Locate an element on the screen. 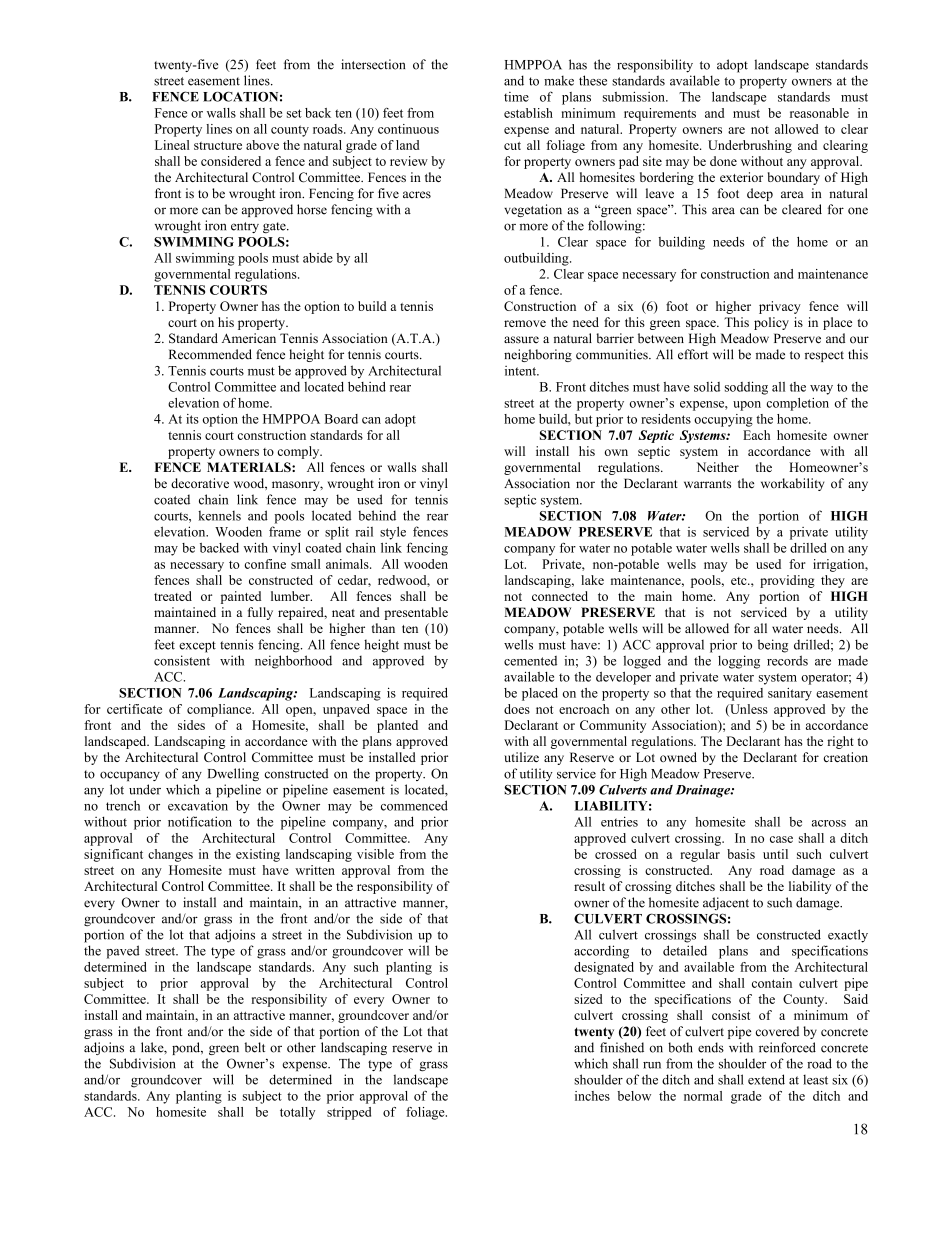 The width and height of the screenshot is (952, 1233). belt is located at coordinates (255, 1047).
